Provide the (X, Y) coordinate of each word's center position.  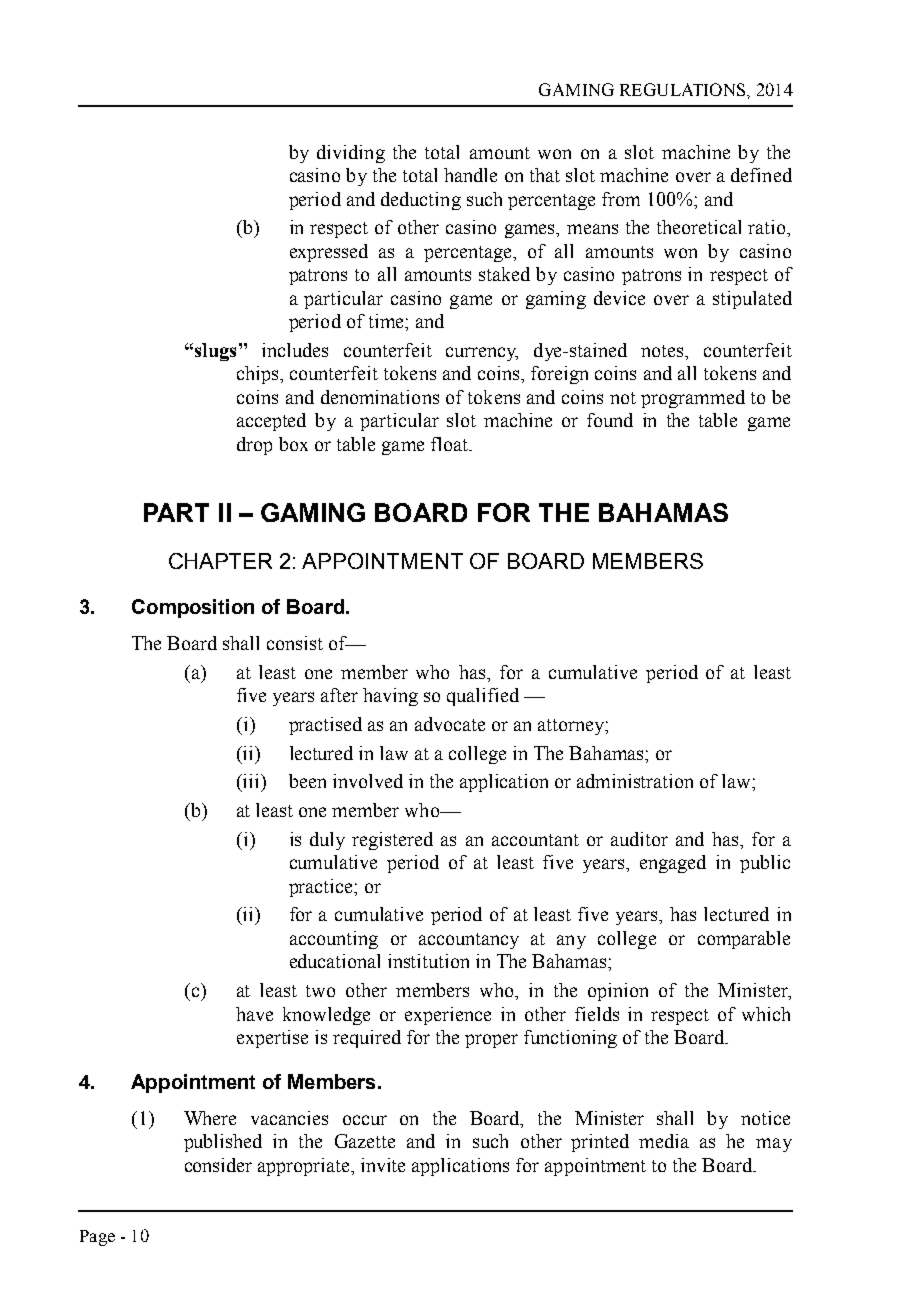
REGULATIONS (684, 89)
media (664, 1141)
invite (383, 1165)
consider (218, 1165)
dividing (351, 154)
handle (470, 175)
